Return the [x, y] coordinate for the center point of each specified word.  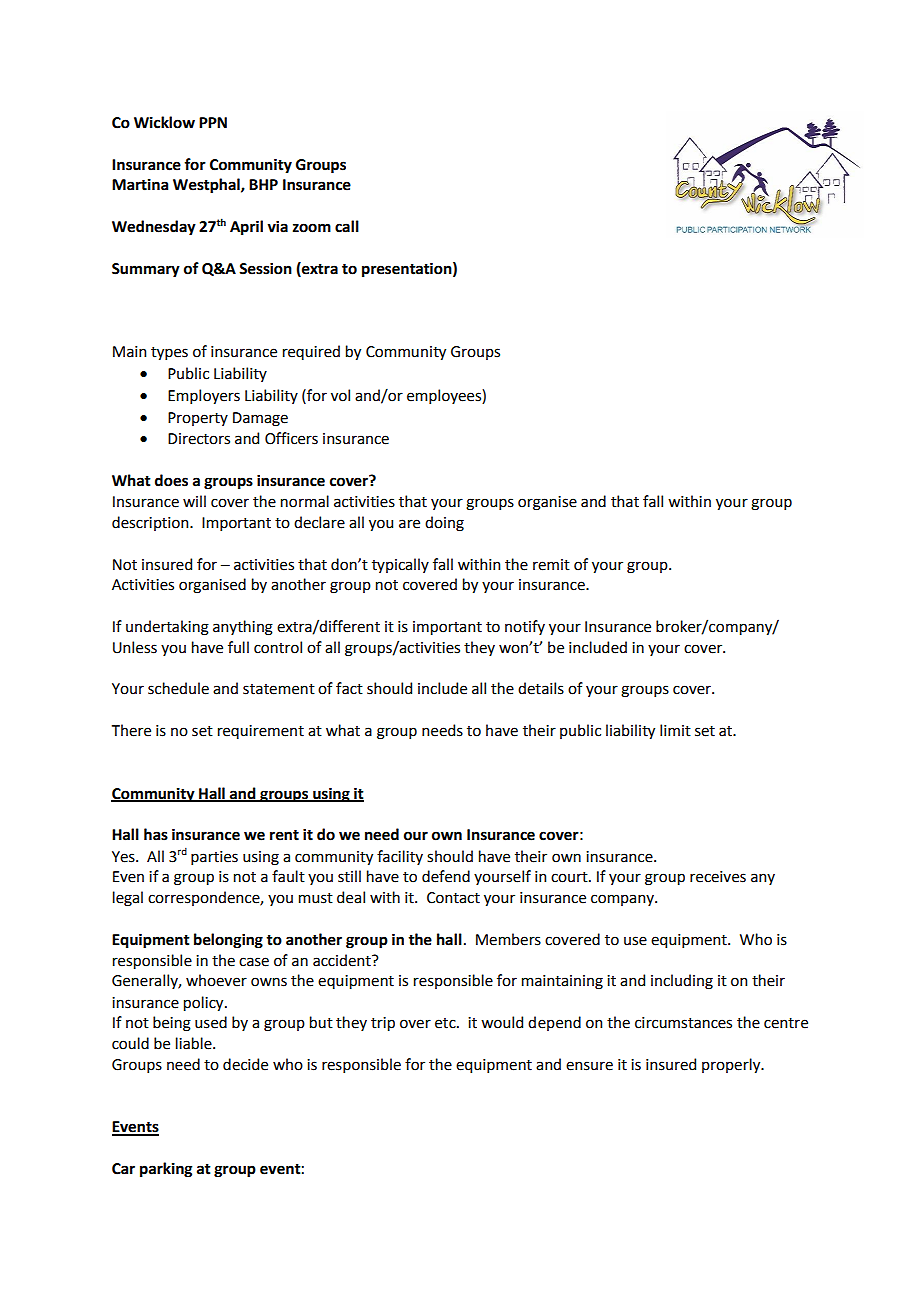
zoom [312, 228]
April [246, 227]
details [541, 688]
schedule [178, 688]
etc [446, 1023]
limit [675, 730]
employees [445, 396]
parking [166, 1170]
